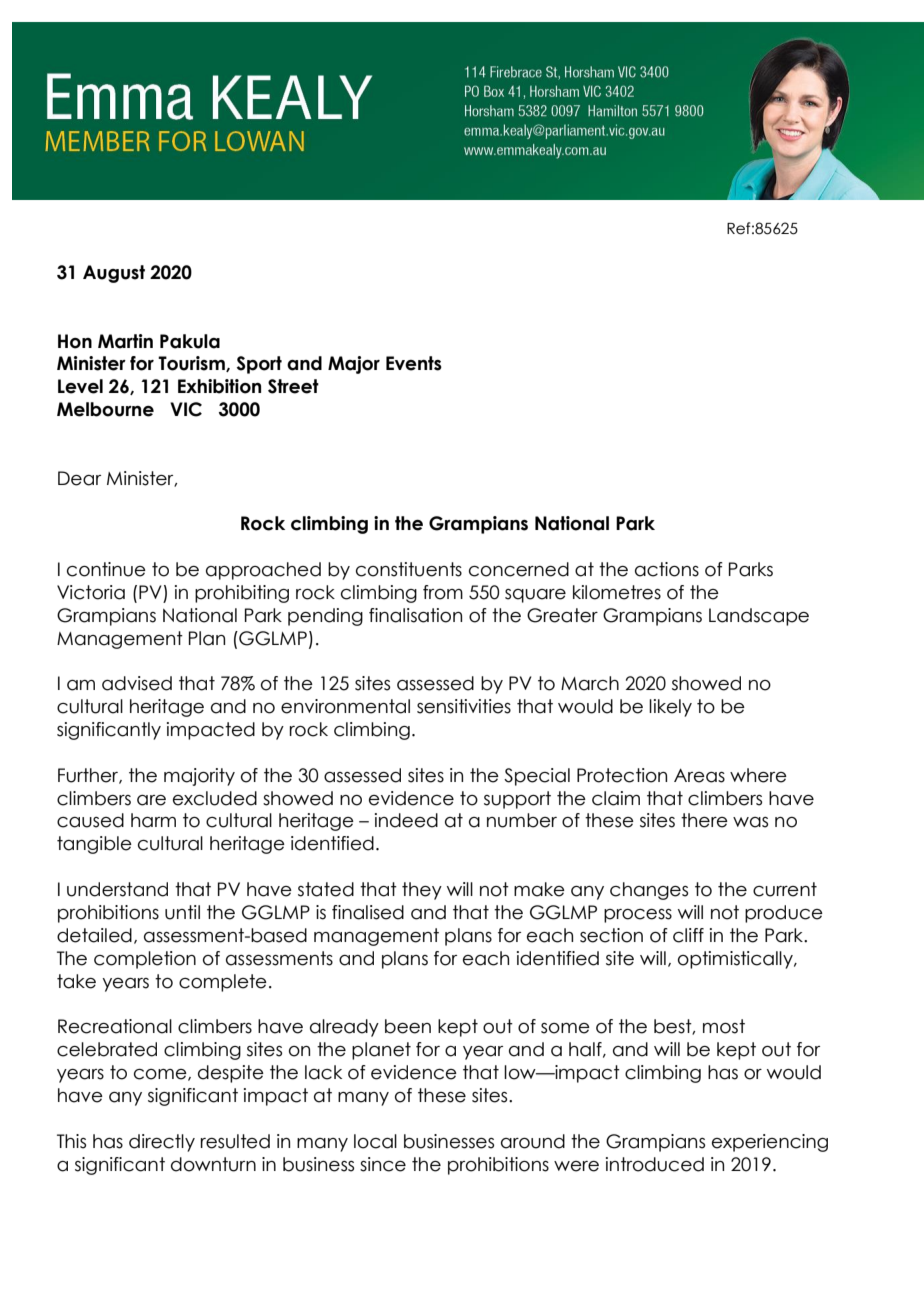 The height and width of the page is (1308, 924). Describe the element at coordinates (464, 706) in the page. I see `sensitivities` at that location.
